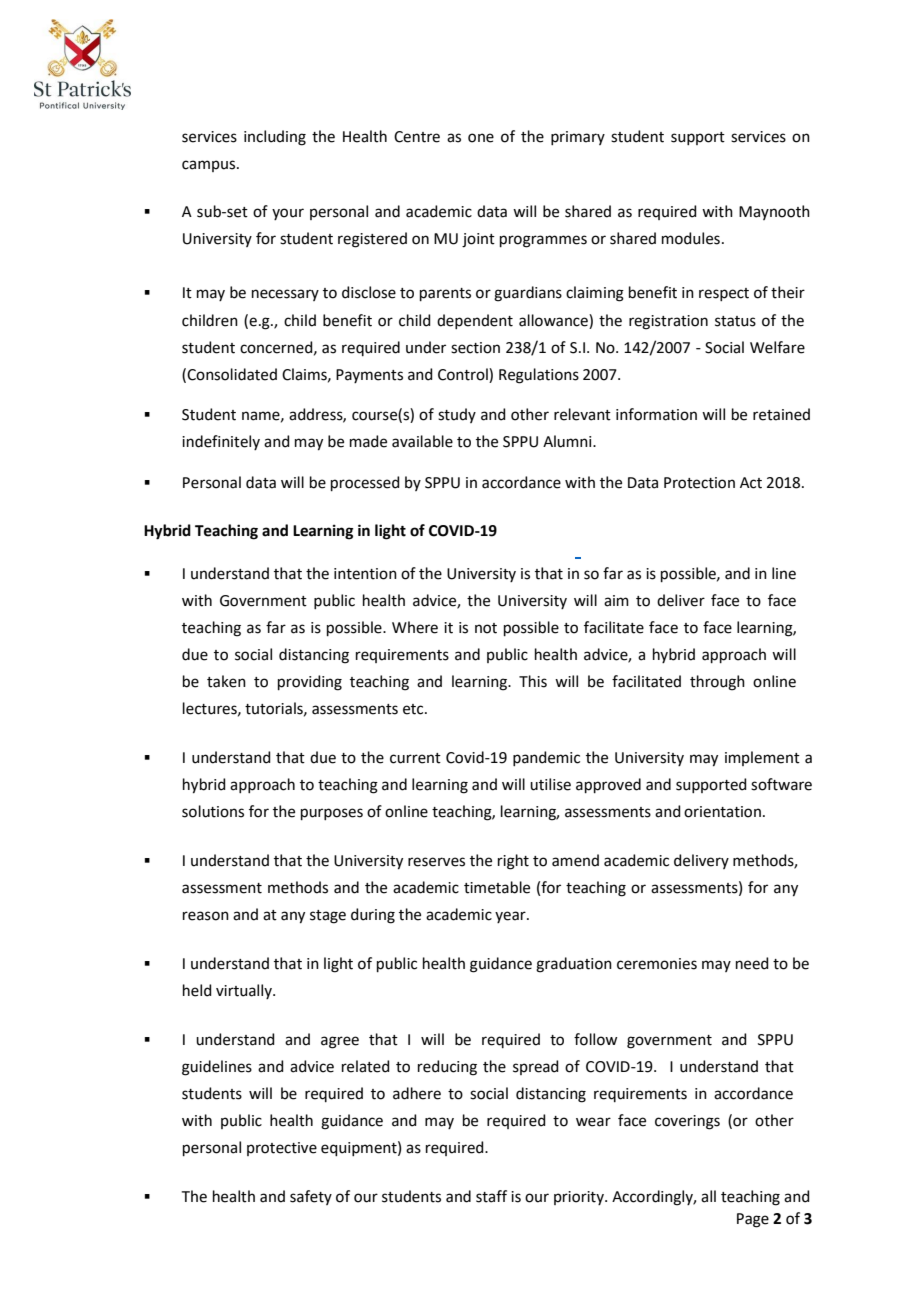 Image resolution: width=924 pixels, height=1307 pixels. What do you see at coordinates (311, 1197) in the screenshot?
I see `safety` at bounding box center [311, 1197].
